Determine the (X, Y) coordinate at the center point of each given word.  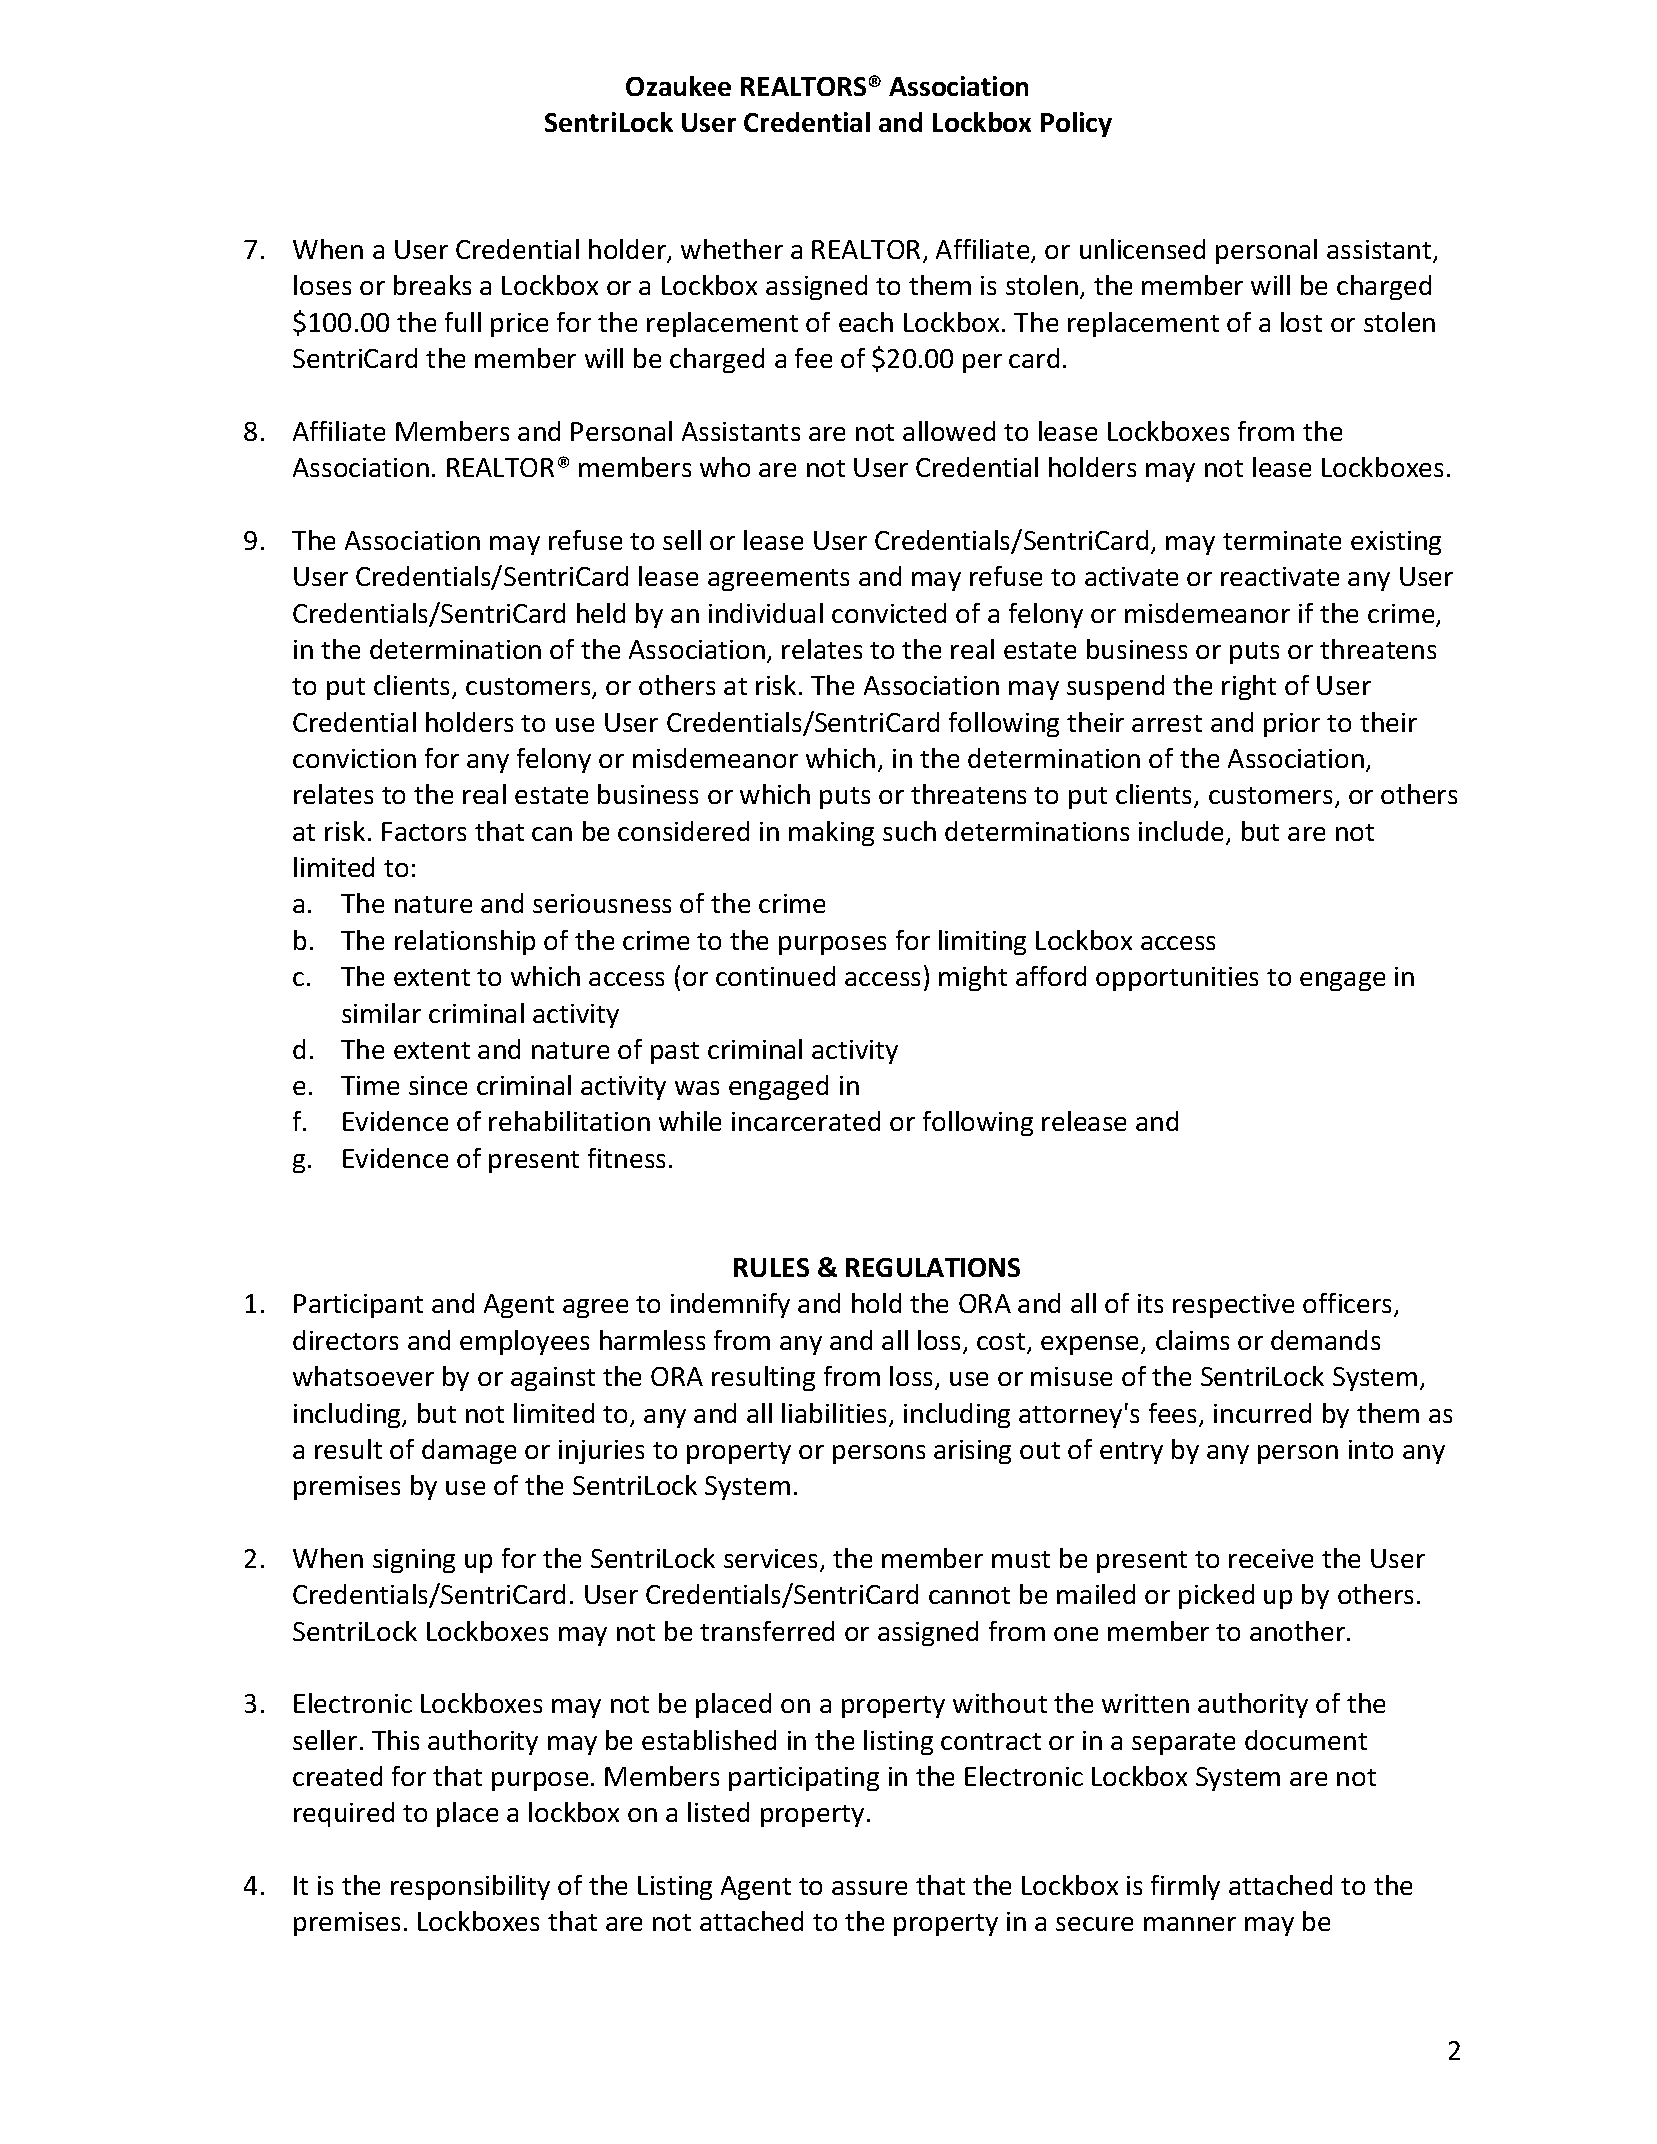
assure (869, 1888)
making (831, 833)
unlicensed (1142, 249)
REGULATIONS (933, 1267)
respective (1233, 1306)
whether (732, 249)
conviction (354, 758)
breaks (432, 285)
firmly (1185, 1887)
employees (524, 1342)
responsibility (470, 1887)
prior (1292, 725)
